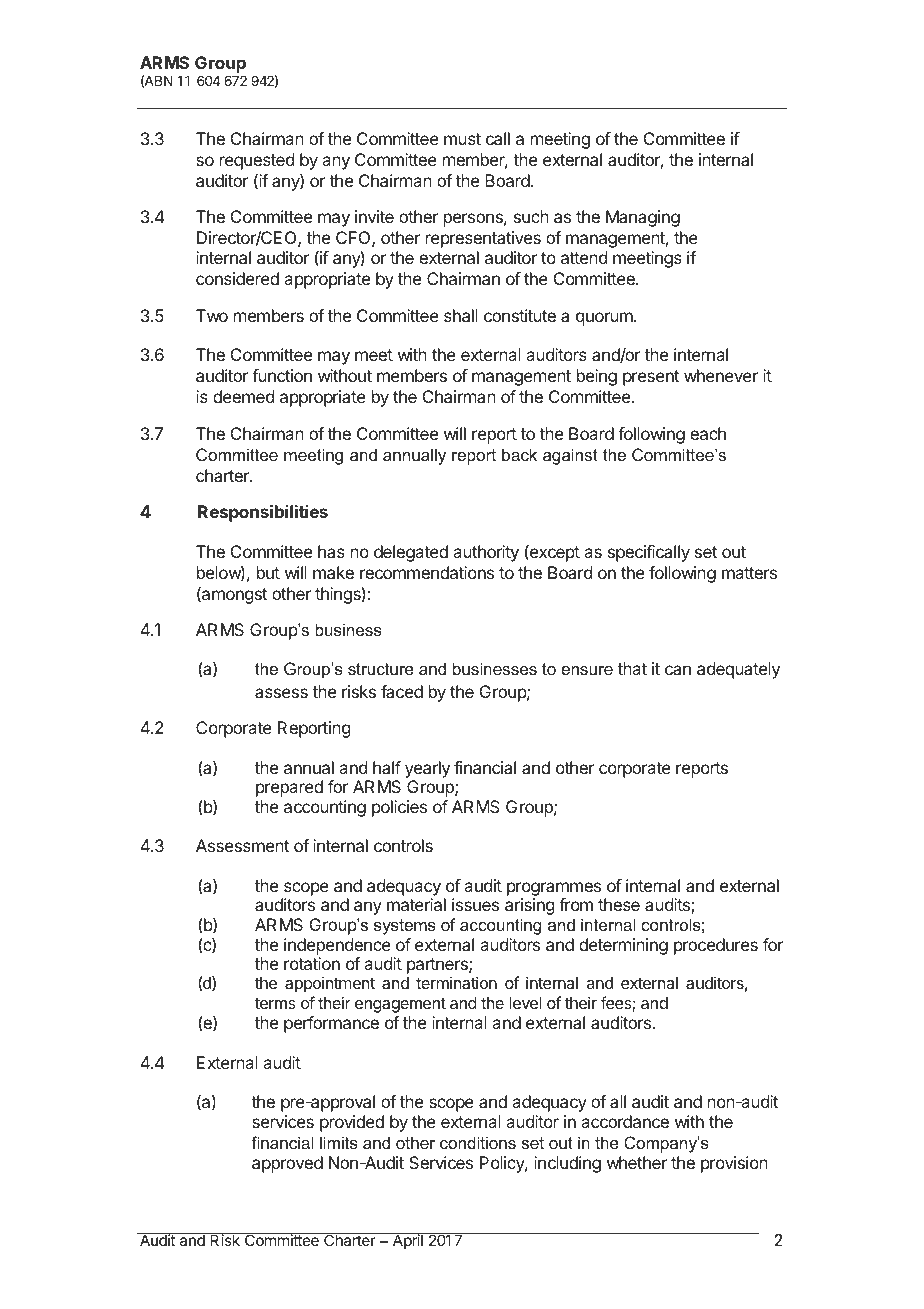  Describe the element at coordinates (287, 1164) in the screenshot. I see `approved` at that location.
